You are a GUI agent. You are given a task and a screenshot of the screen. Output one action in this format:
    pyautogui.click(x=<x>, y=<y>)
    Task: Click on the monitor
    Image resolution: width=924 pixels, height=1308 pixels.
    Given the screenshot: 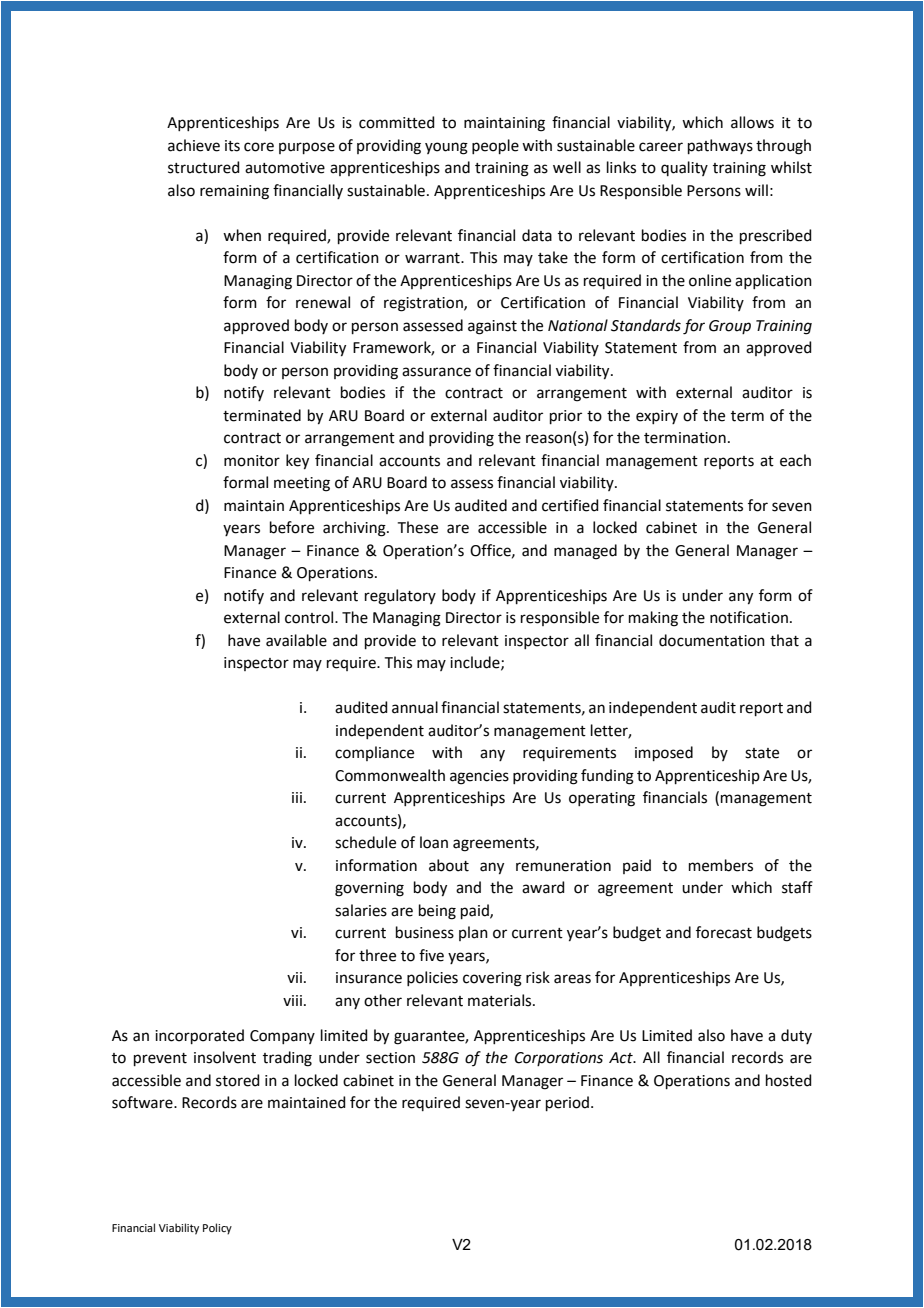 What is the action you would take?
    pyautogui.click(x=252, y=461)
